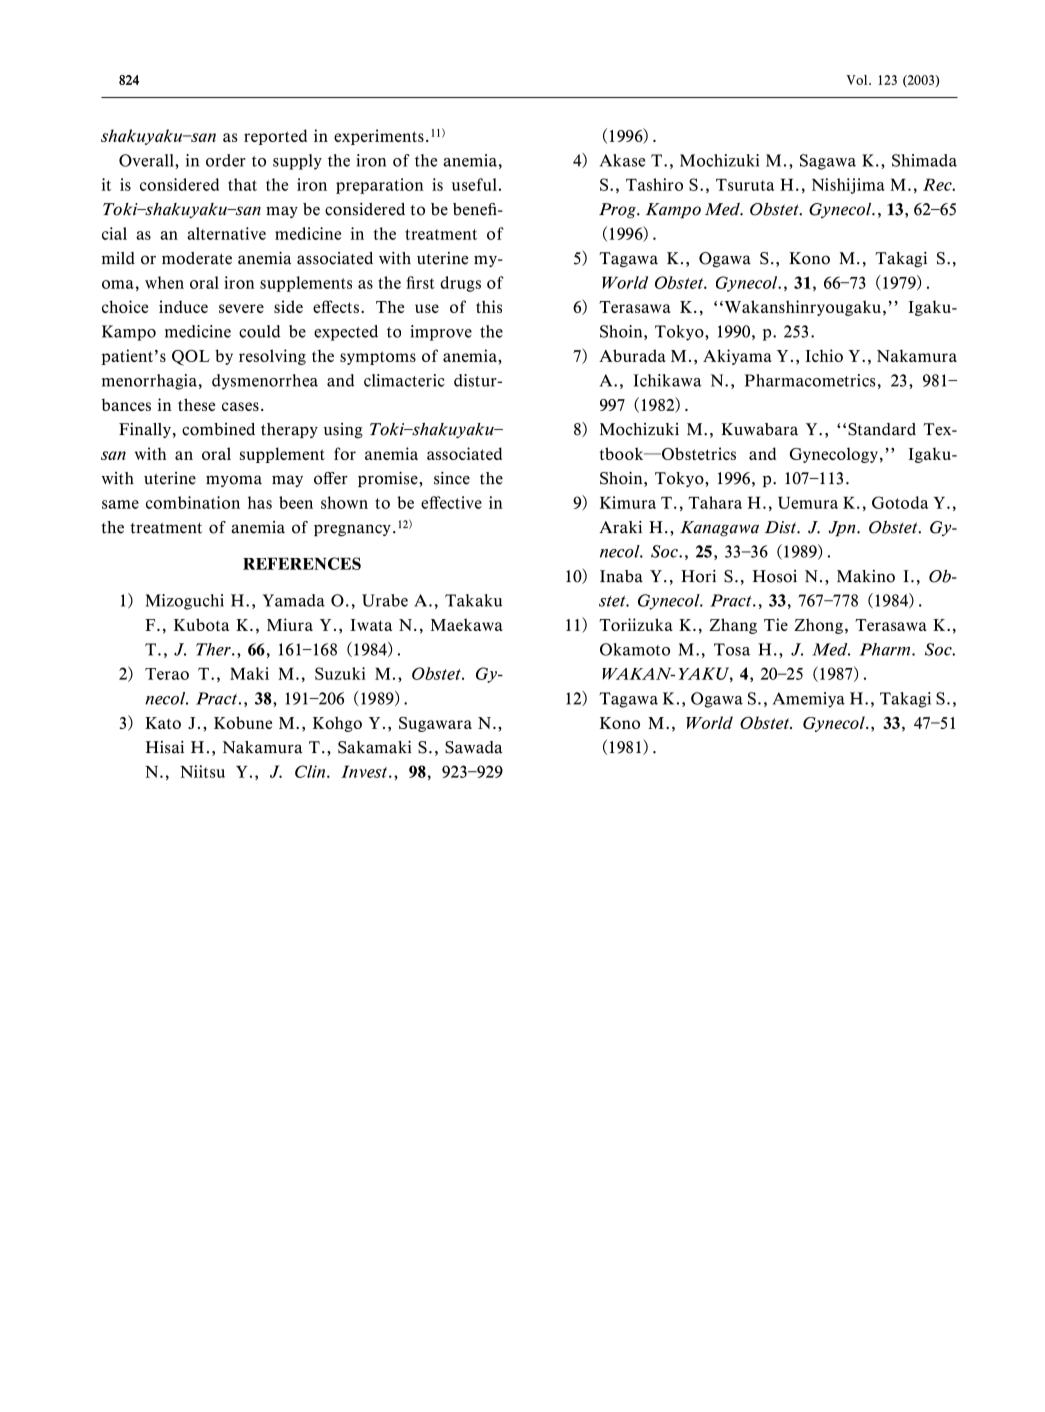 This screenshot has width=1045, height=1412. What do you see at coordinates (275, 137) in the screenshot?
I see `reported` at bounding box center [275, 137].
